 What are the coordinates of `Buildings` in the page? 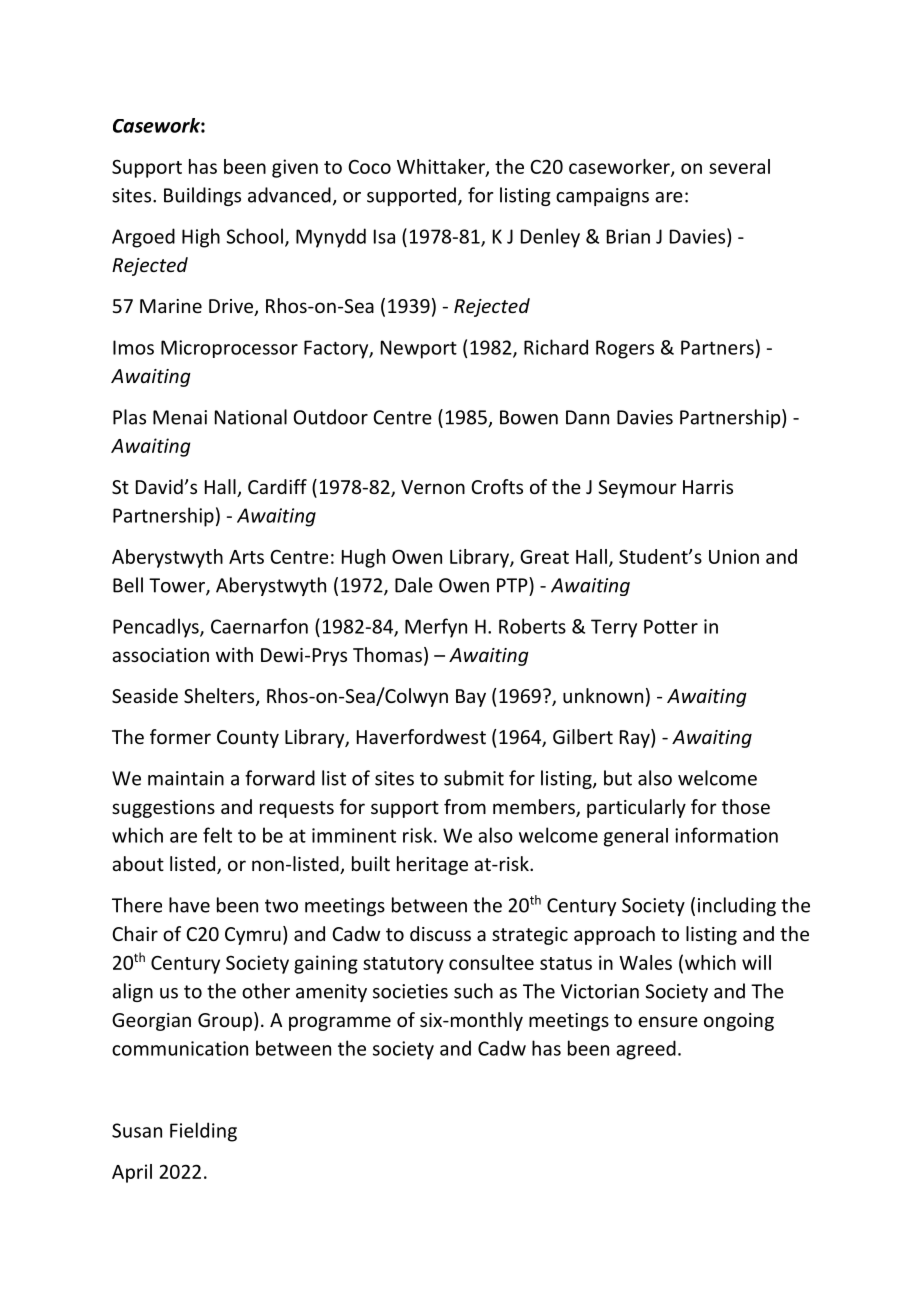 It's located at (202, 196).
